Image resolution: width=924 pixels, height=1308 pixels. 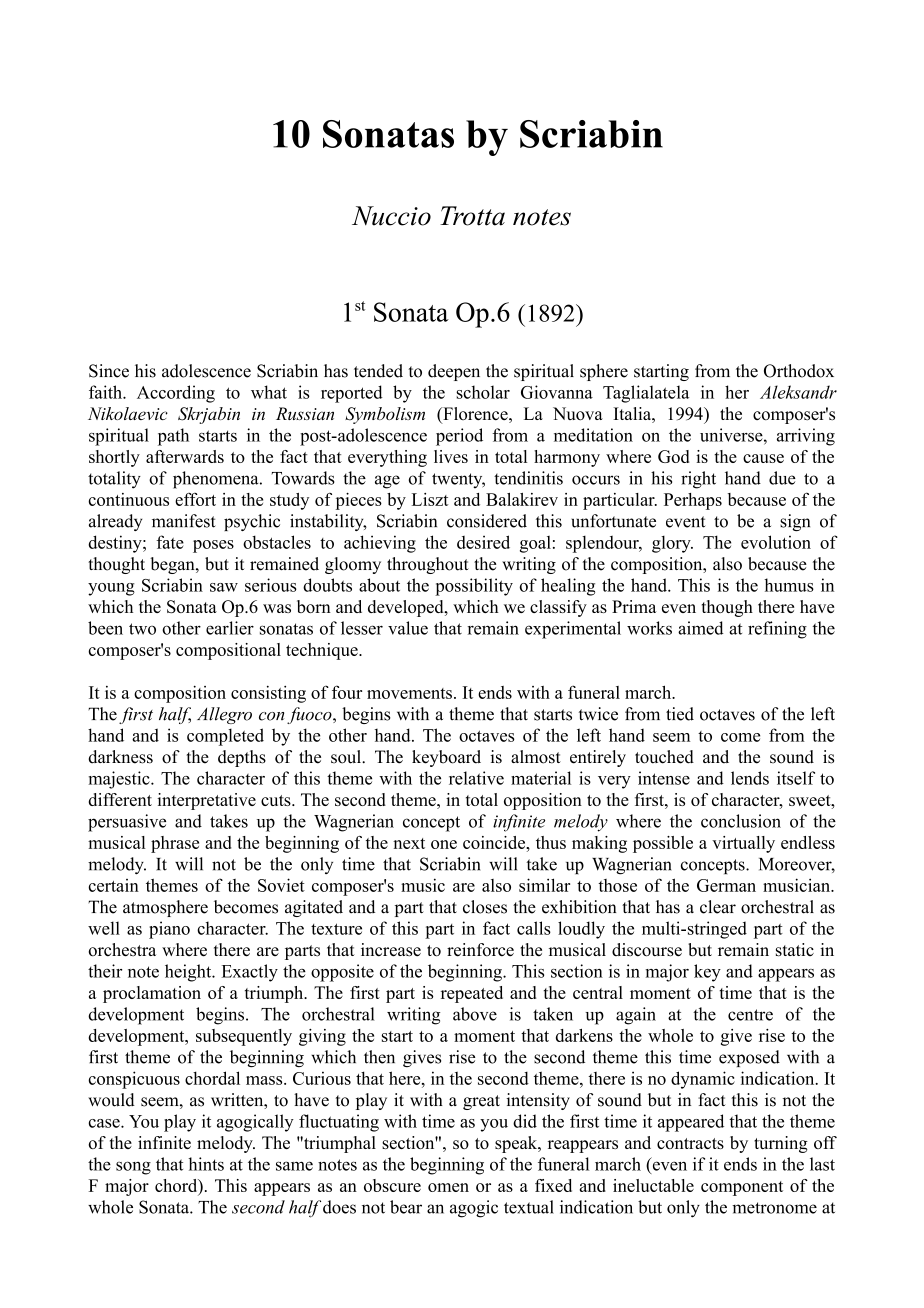 I want to click on poses, so click(x=213, y=546).
